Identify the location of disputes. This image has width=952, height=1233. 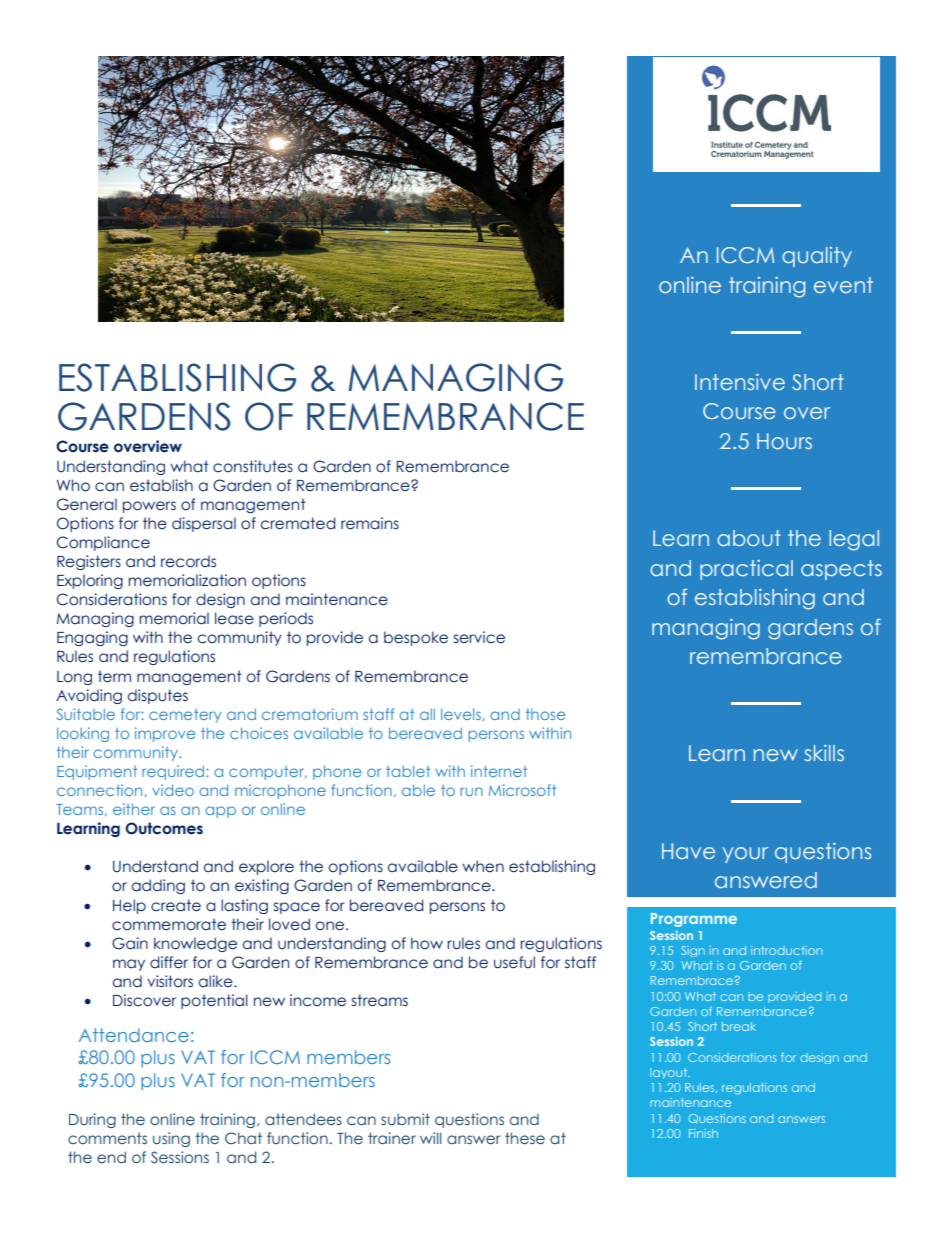
(158, 696).
